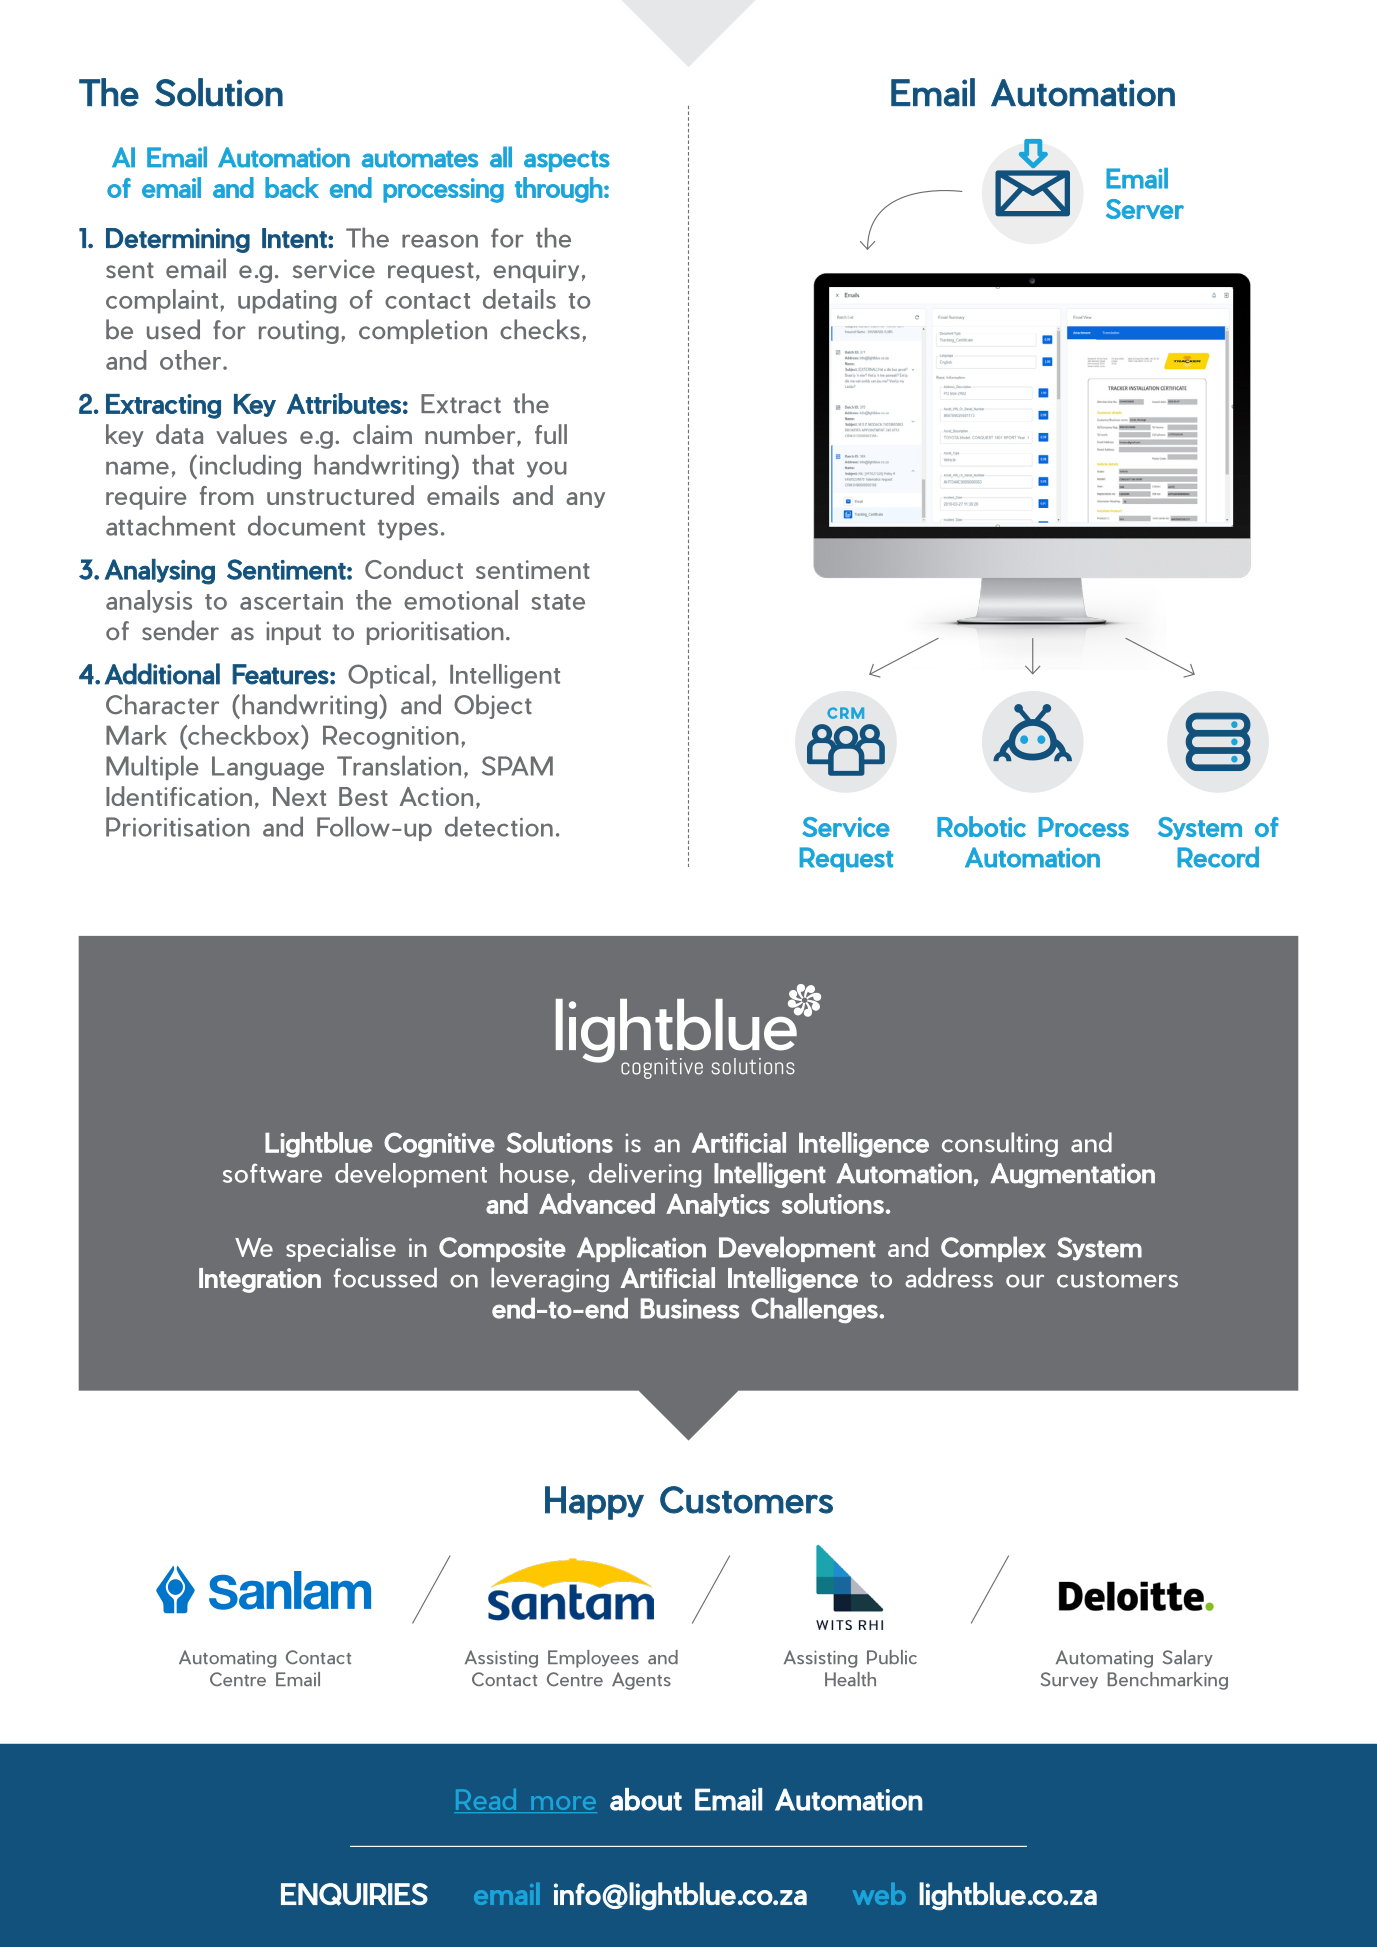  Describe the element at coordinates (354, 1894) in the document. I see `ENQUIRIES` at that location.
